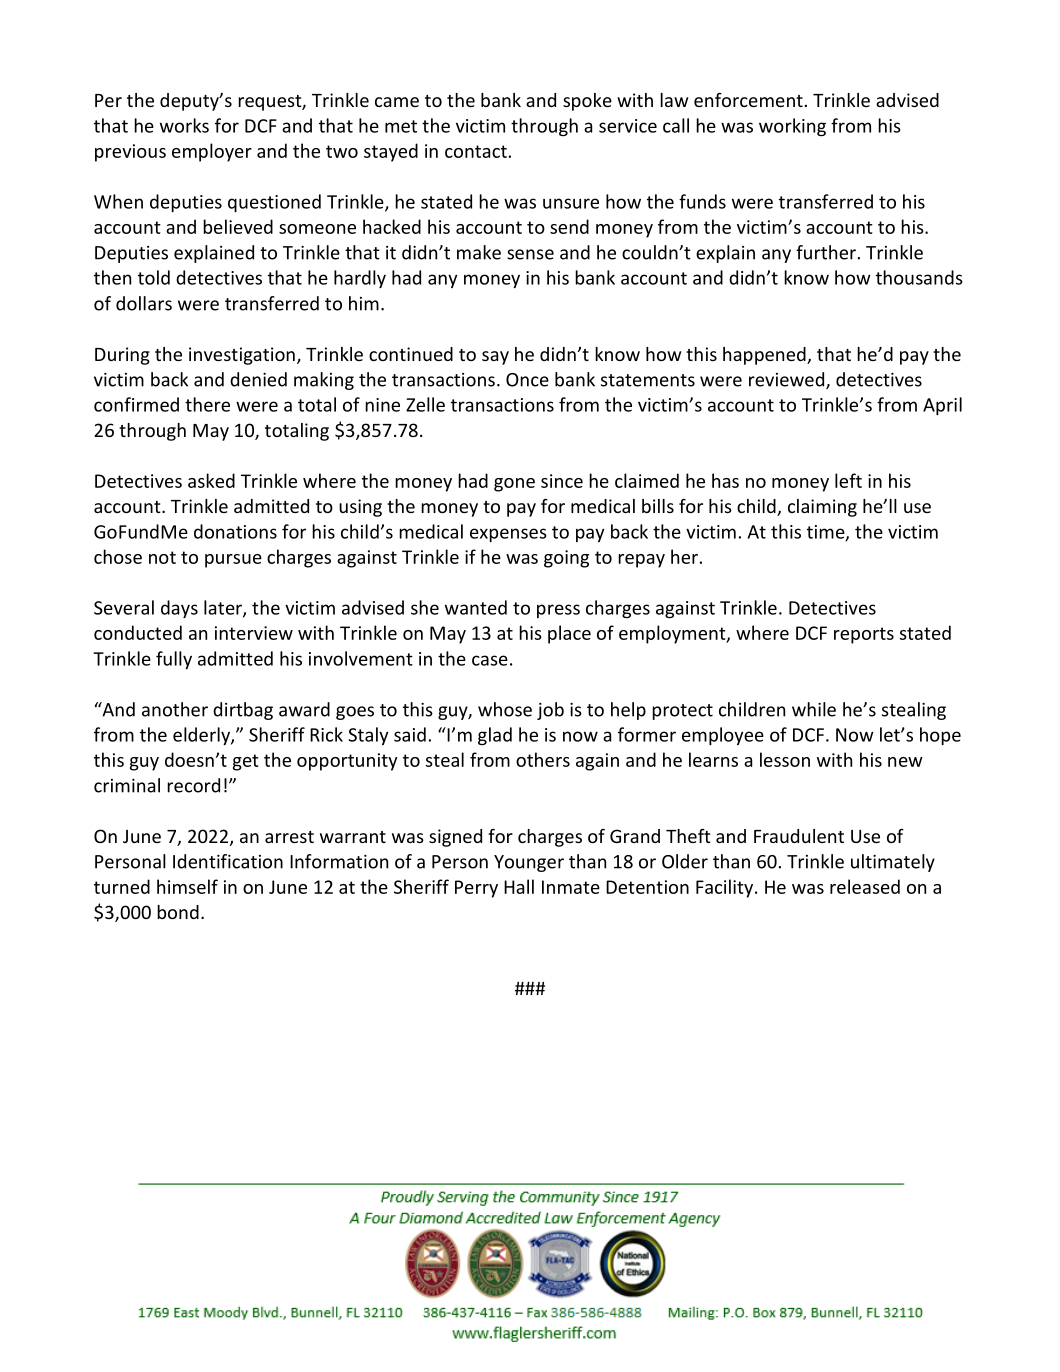  Describe the element at coordinates (184, 125) in the image. I see `works` at that location.
